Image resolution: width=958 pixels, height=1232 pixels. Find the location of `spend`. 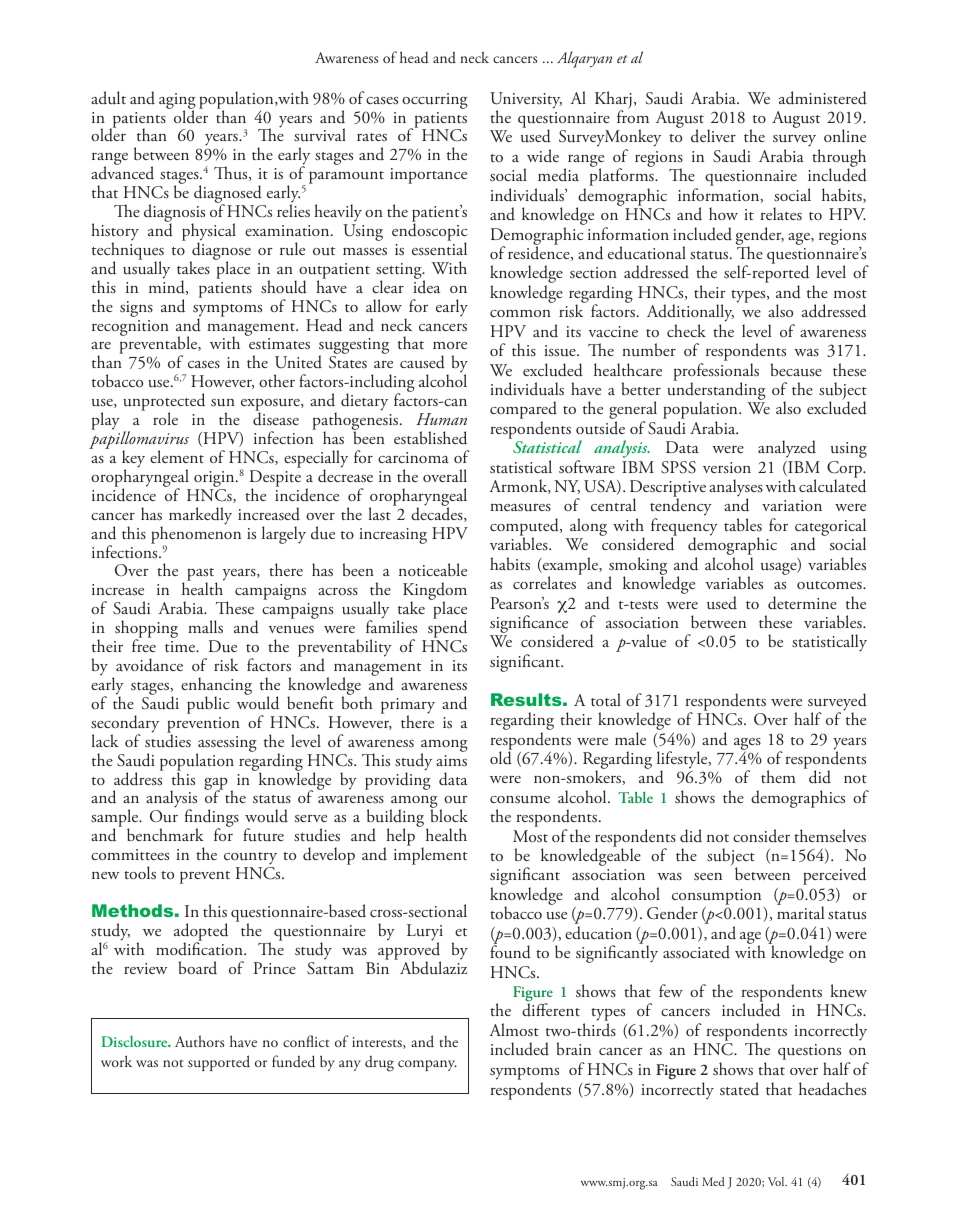

spend is located at coordinates (447, 630).
